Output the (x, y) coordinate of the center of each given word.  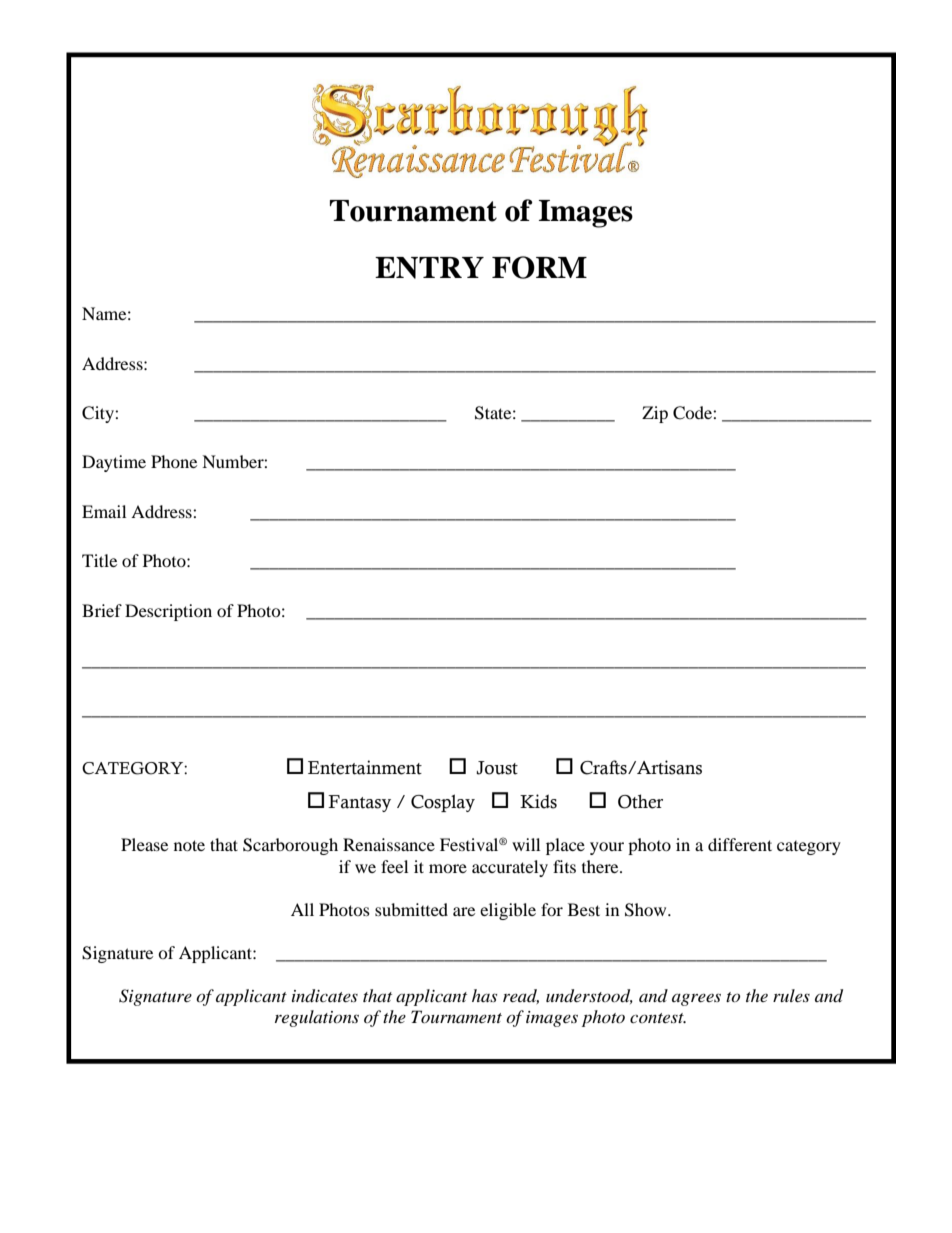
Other (640, 801)
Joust (497, 768)
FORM (539, 267)
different (740, 844)
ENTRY (429, 268)
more (448, 868)
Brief (102, 610)
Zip (655, 414)
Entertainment (365, 767)
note (189, 845)
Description (168, 612)
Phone (174, 461)
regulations (317, 1018)
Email (104, 511)
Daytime (114, 463)
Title (99, 560)
